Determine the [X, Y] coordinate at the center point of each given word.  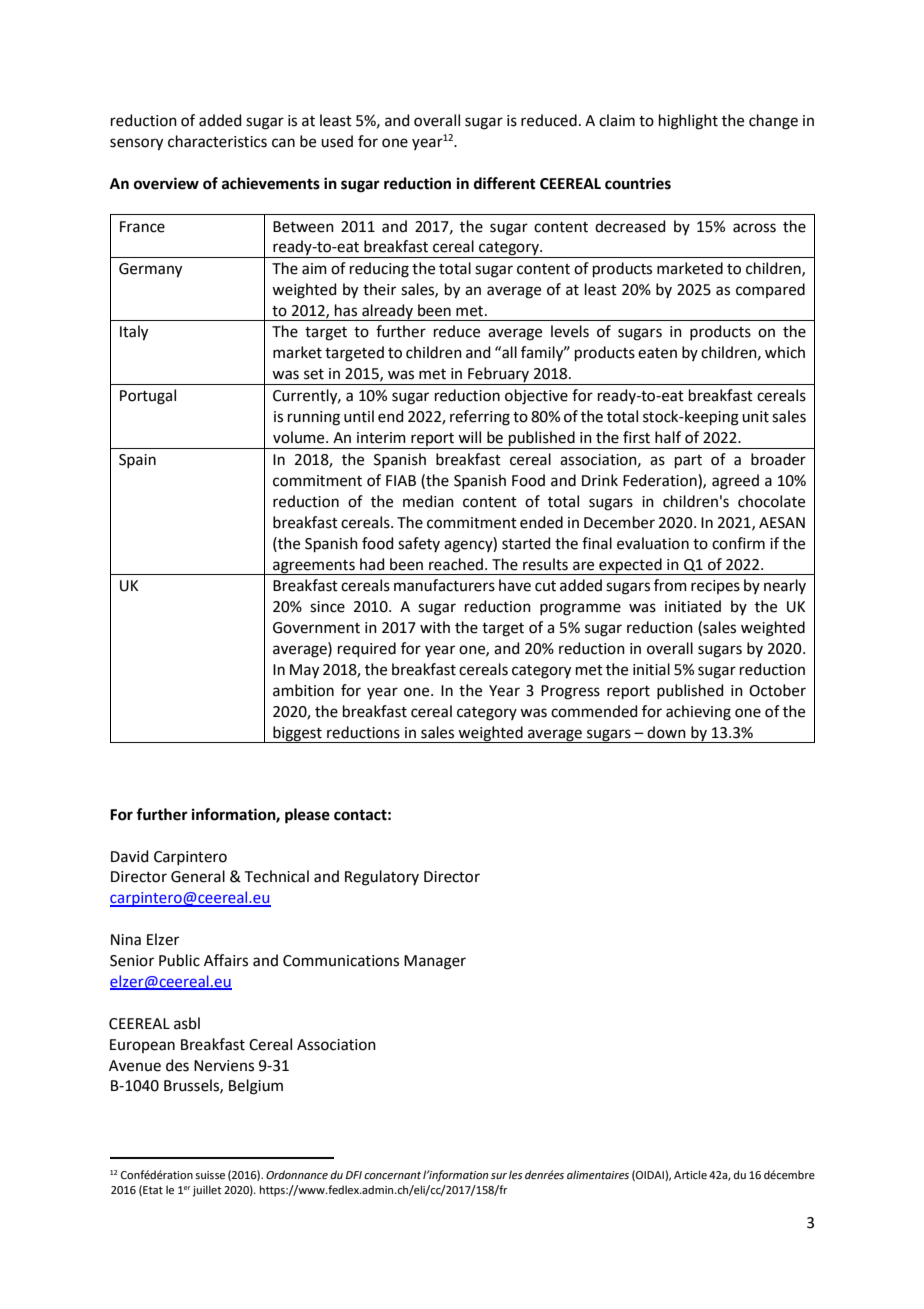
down [666, 732]
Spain [137, 461]
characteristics [217, 141]
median [428, 501]
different [505, 183]
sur [499, 1176]
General [198, 876]
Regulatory [382, 878]
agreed [735, 482]
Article [690, 1174]
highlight [688, 122]
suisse [210, 1175]
